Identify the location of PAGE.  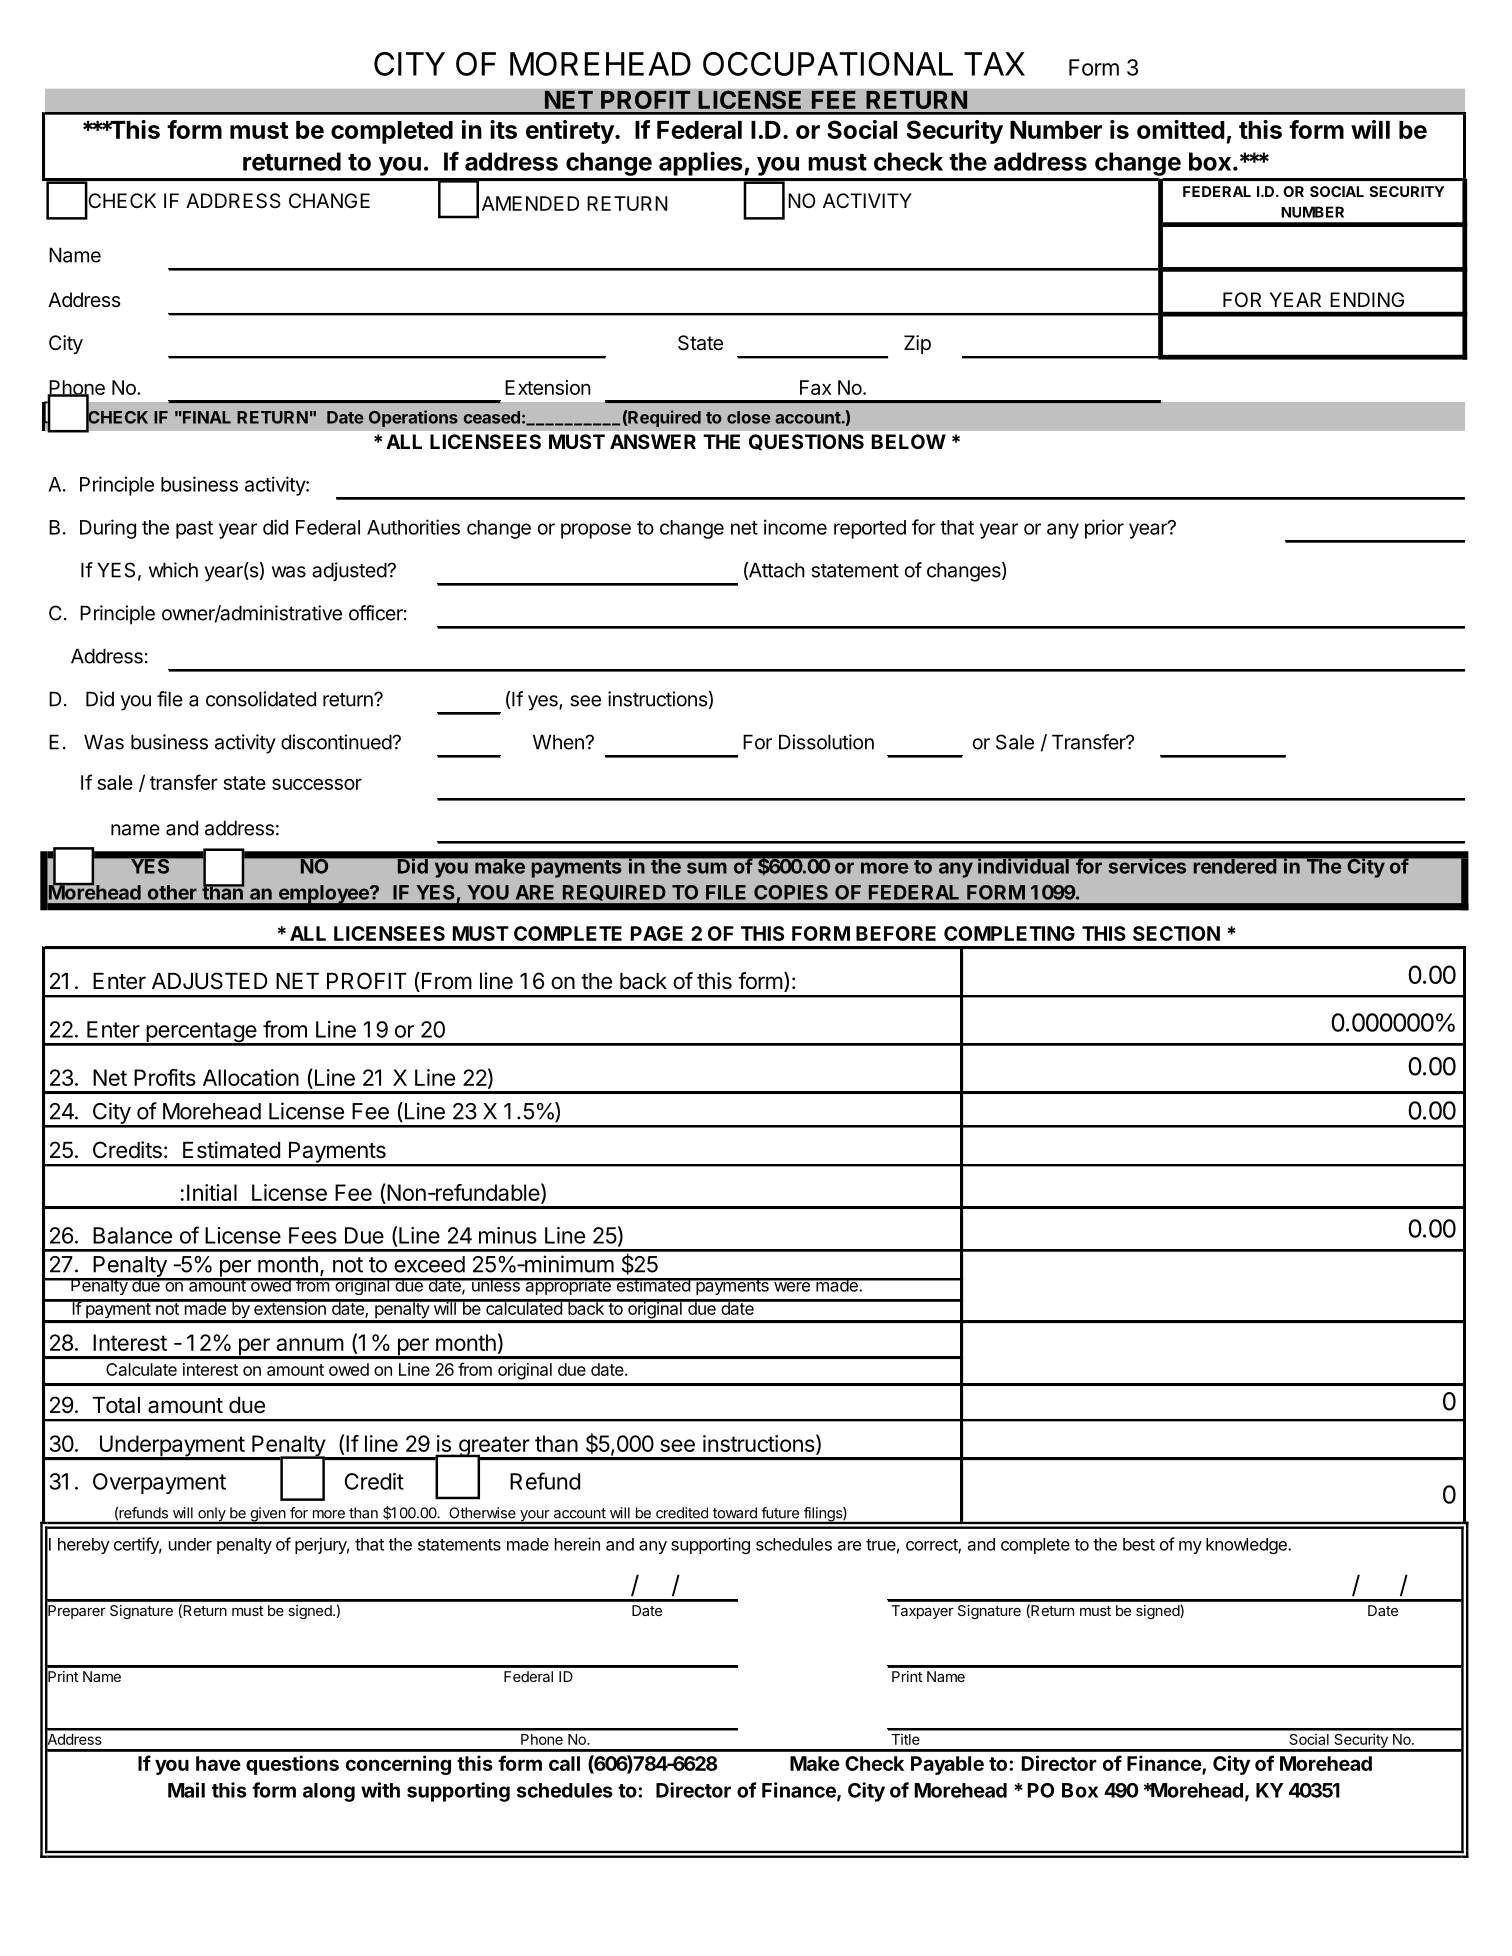
(657, 933).
